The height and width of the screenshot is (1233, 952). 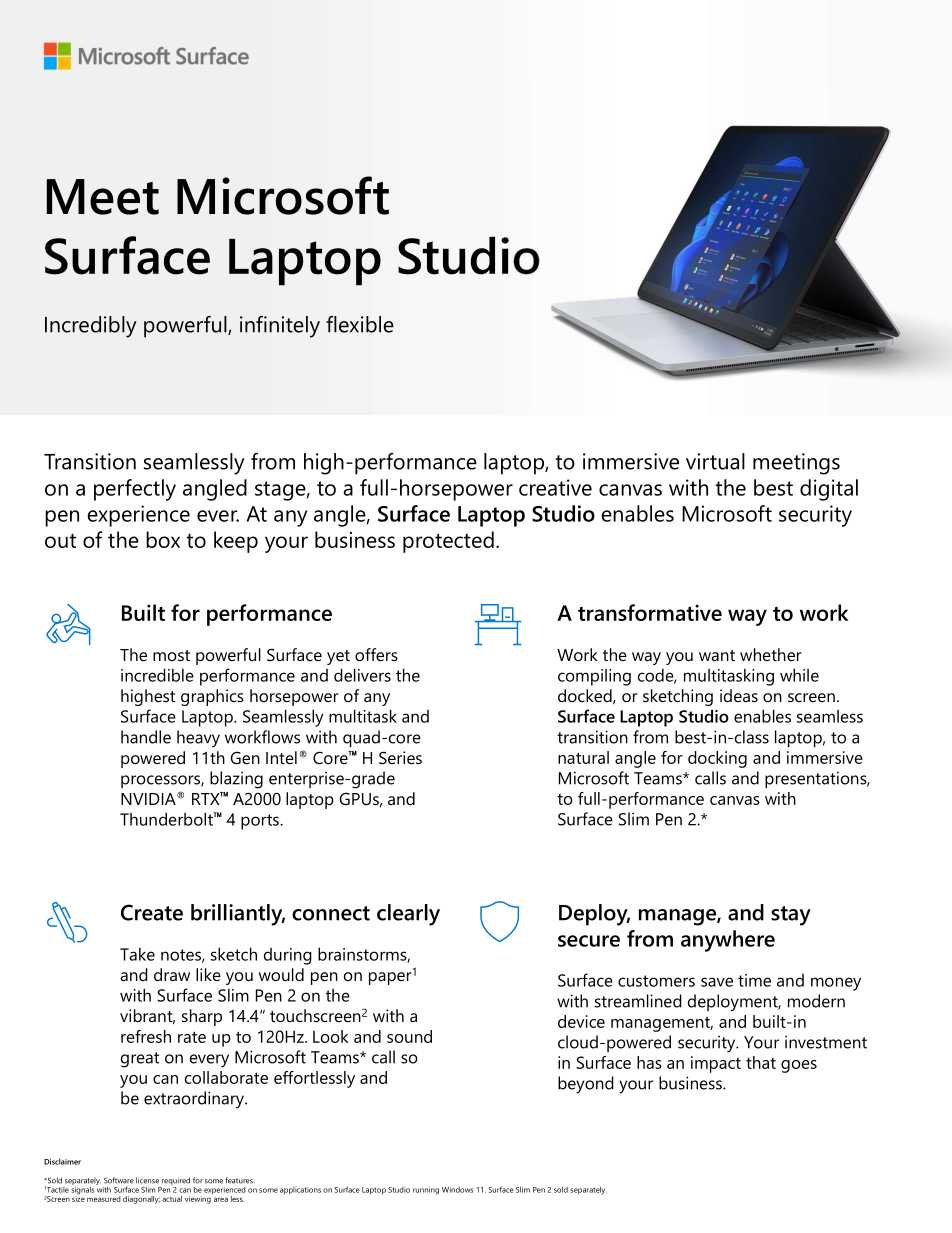 I want to click on handle, so click(x=146, y=737).
